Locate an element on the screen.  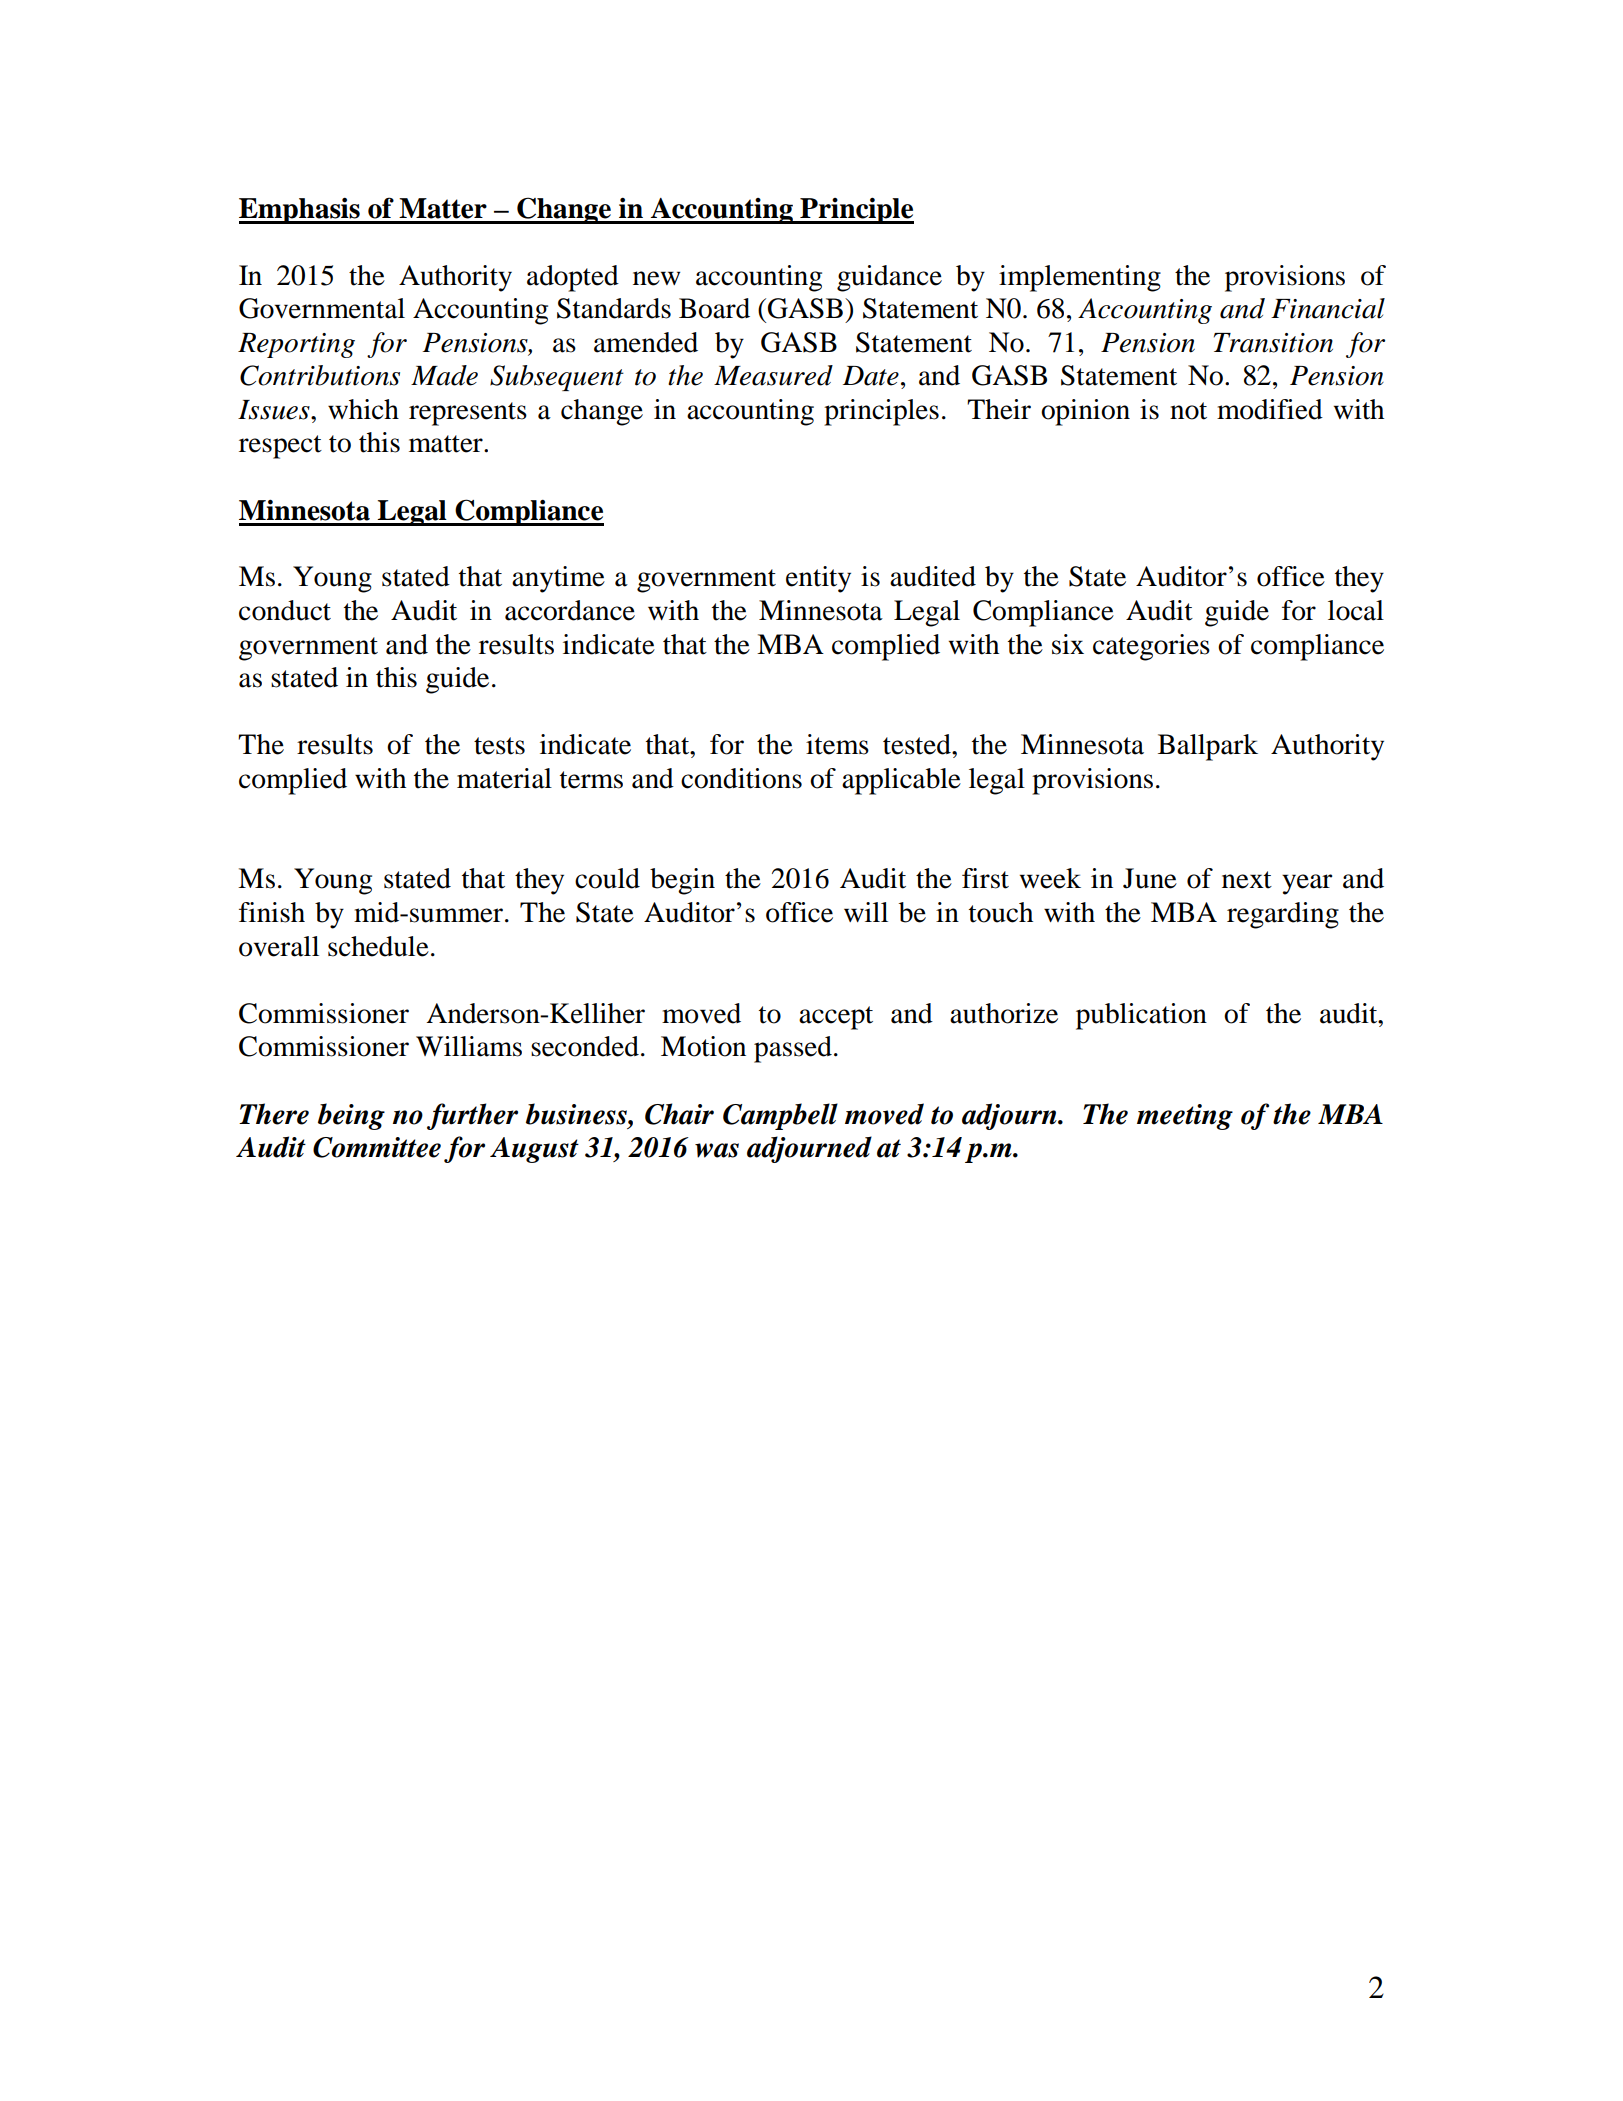
regarding is located at coordinates (1283, 915).
